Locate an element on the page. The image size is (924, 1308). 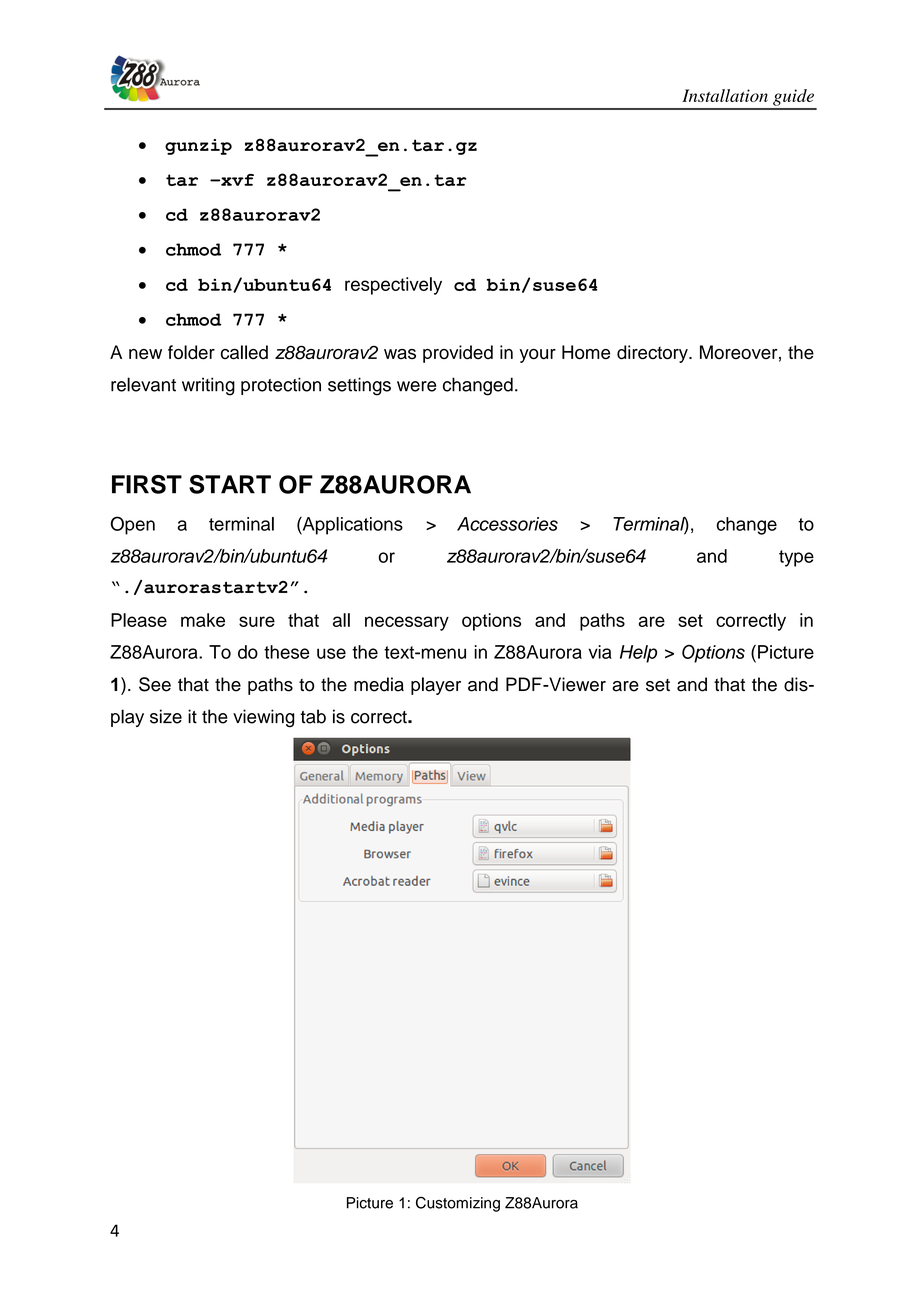
Installation is located at coordinates (725, 95).
